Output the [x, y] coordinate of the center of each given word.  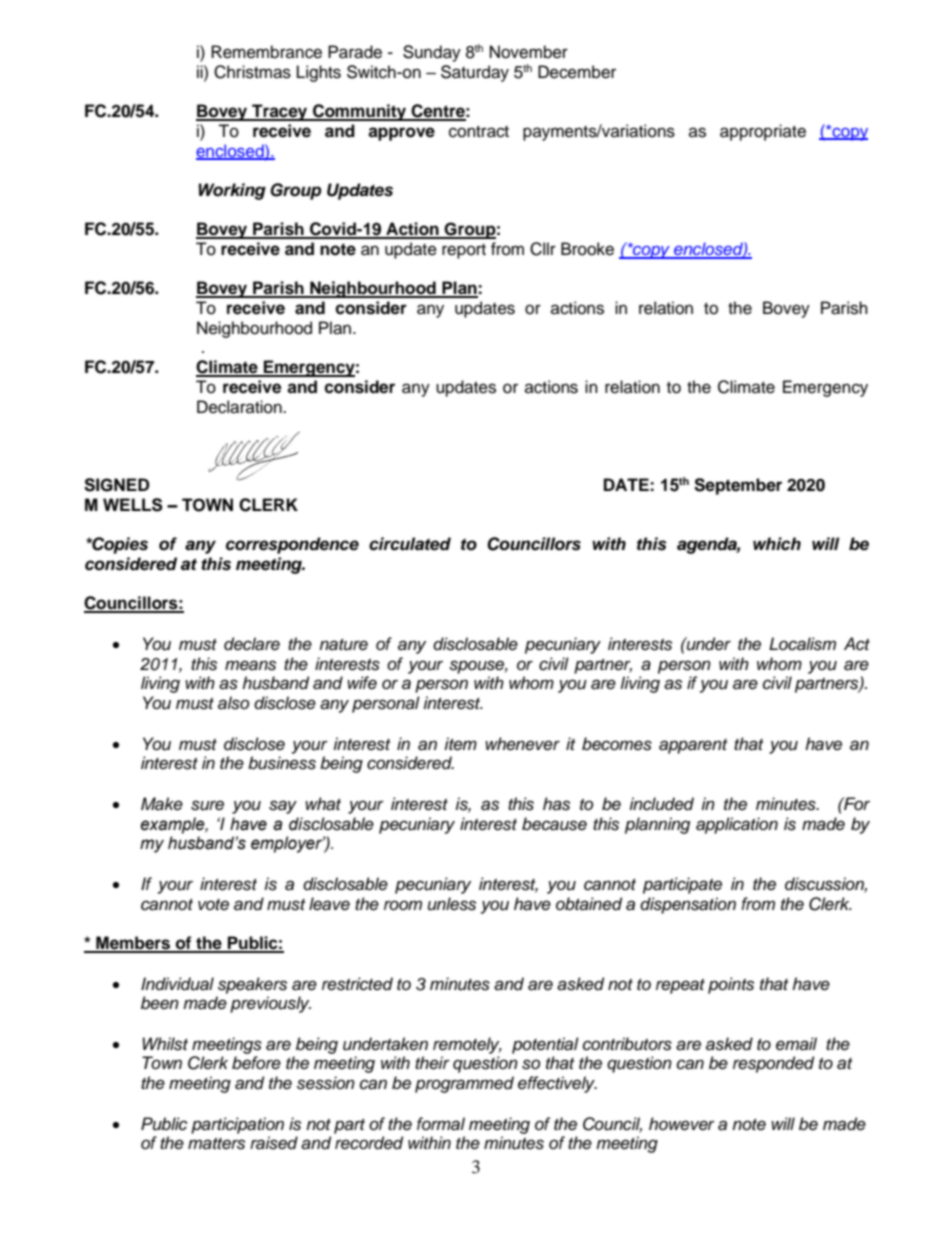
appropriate [763, 132]
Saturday [475, 73]
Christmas [252, 72]
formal [441, 1124]
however [682, 1124]
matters [216, 1144]
